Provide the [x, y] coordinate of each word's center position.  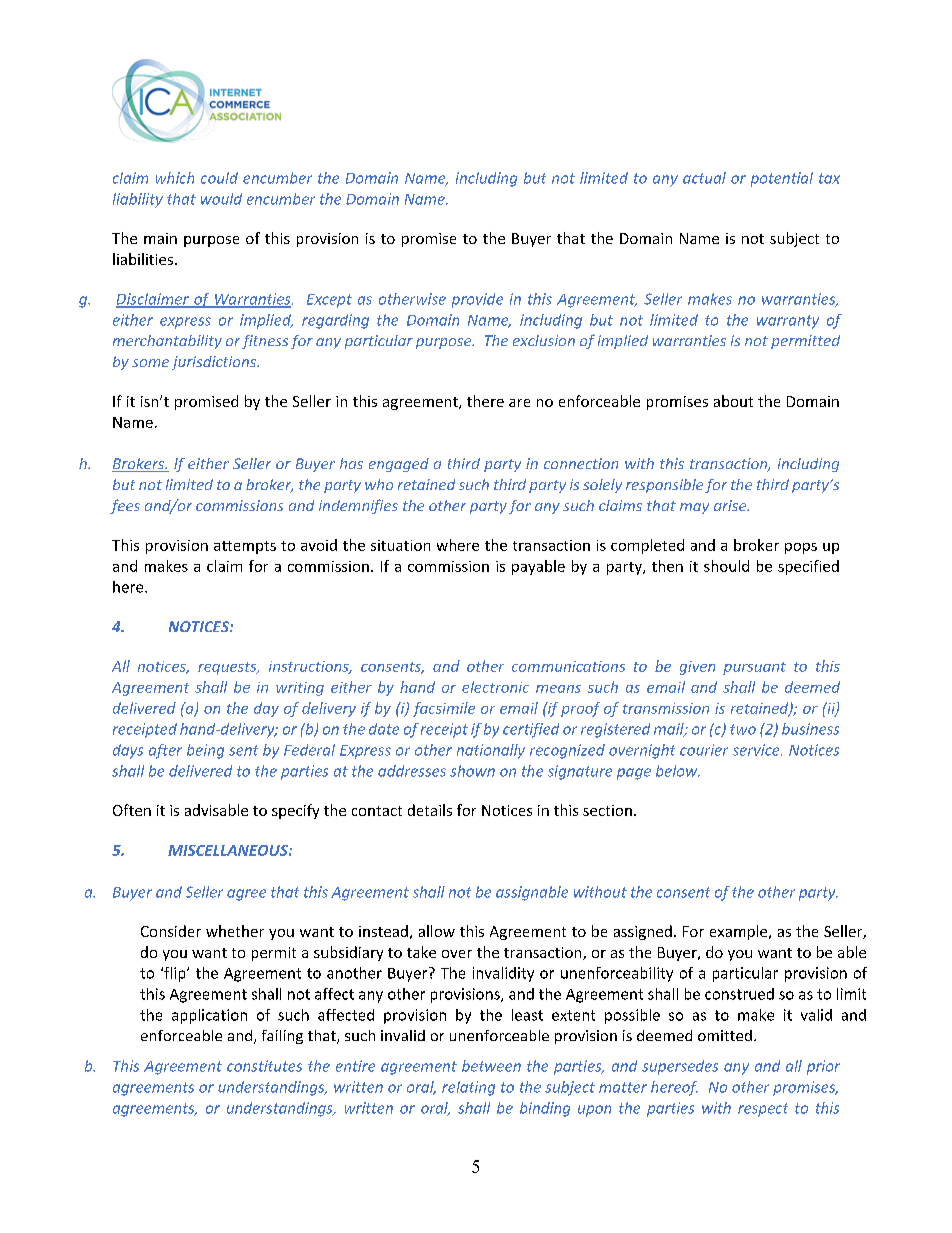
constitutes [264, 1066]
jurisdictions [215, 363]
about [733, 401]
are [519, 403]
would [221, 199]
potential [782, 179]
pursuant [754, 668]
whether [235, 931]
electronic [495, 687]
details [430, 810]
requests [228, 668]
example [740, 932]
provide [477, 300]
